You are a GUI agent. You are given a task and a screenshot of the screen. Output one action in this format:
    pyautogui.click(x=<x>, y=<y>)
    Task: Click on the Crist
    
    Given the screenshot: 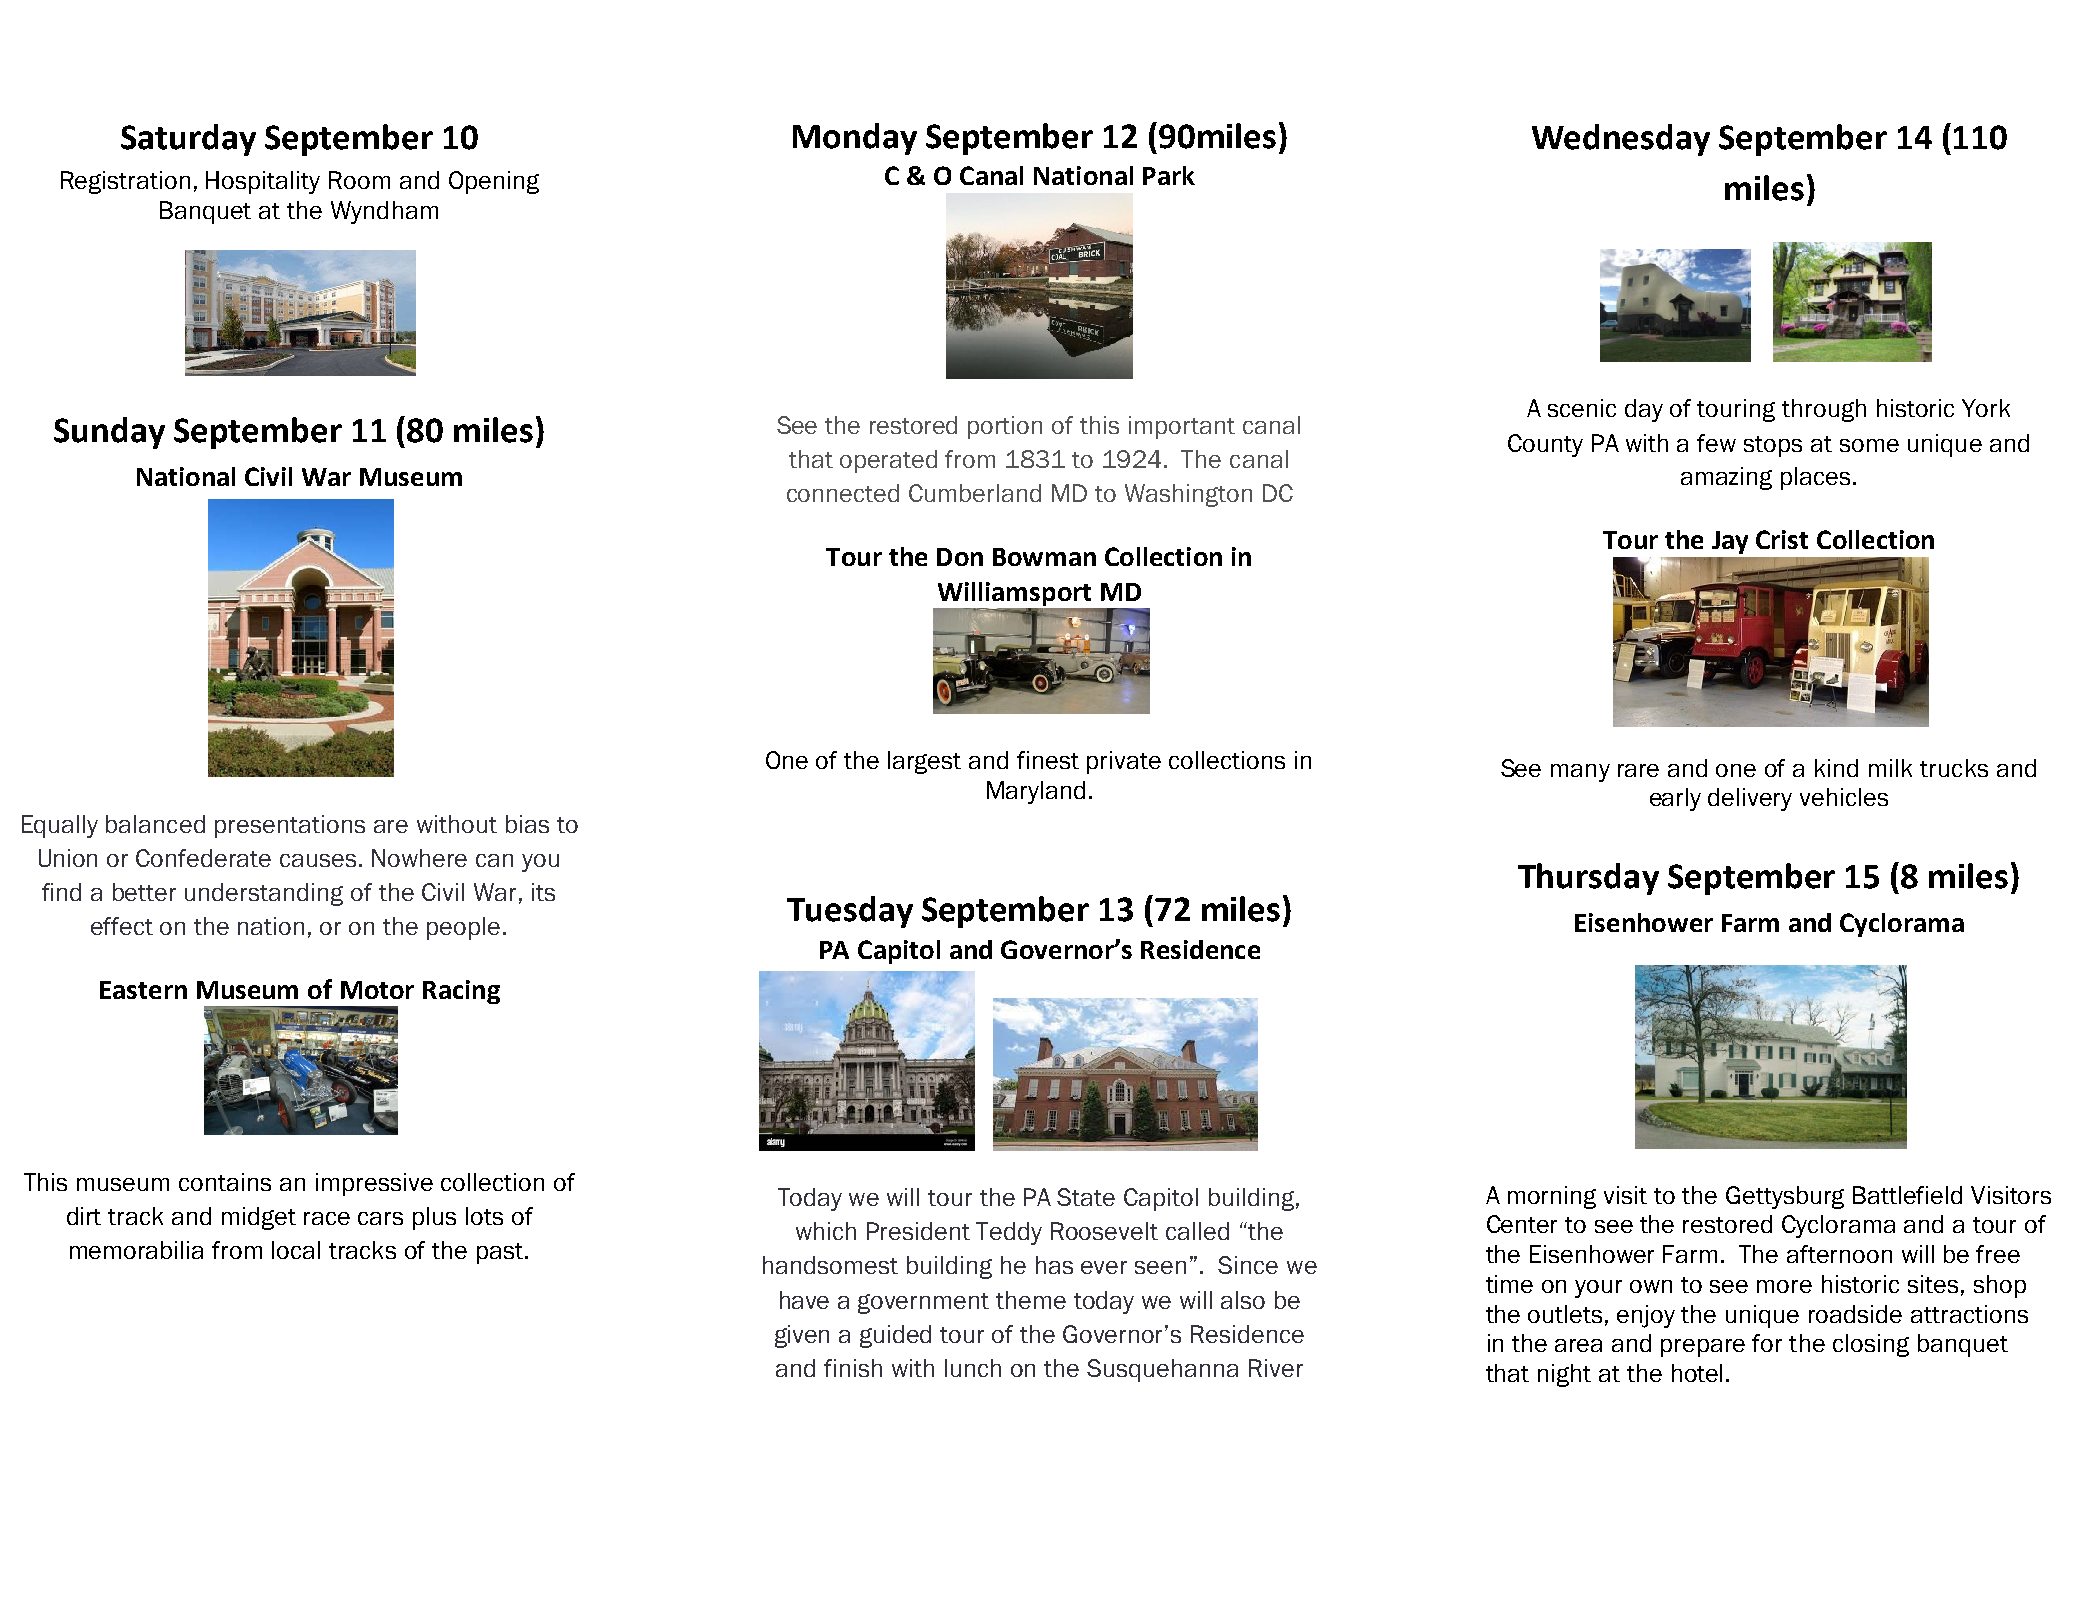 What is the action you would take?
    pyautogui.click(x=1782, y=539)
